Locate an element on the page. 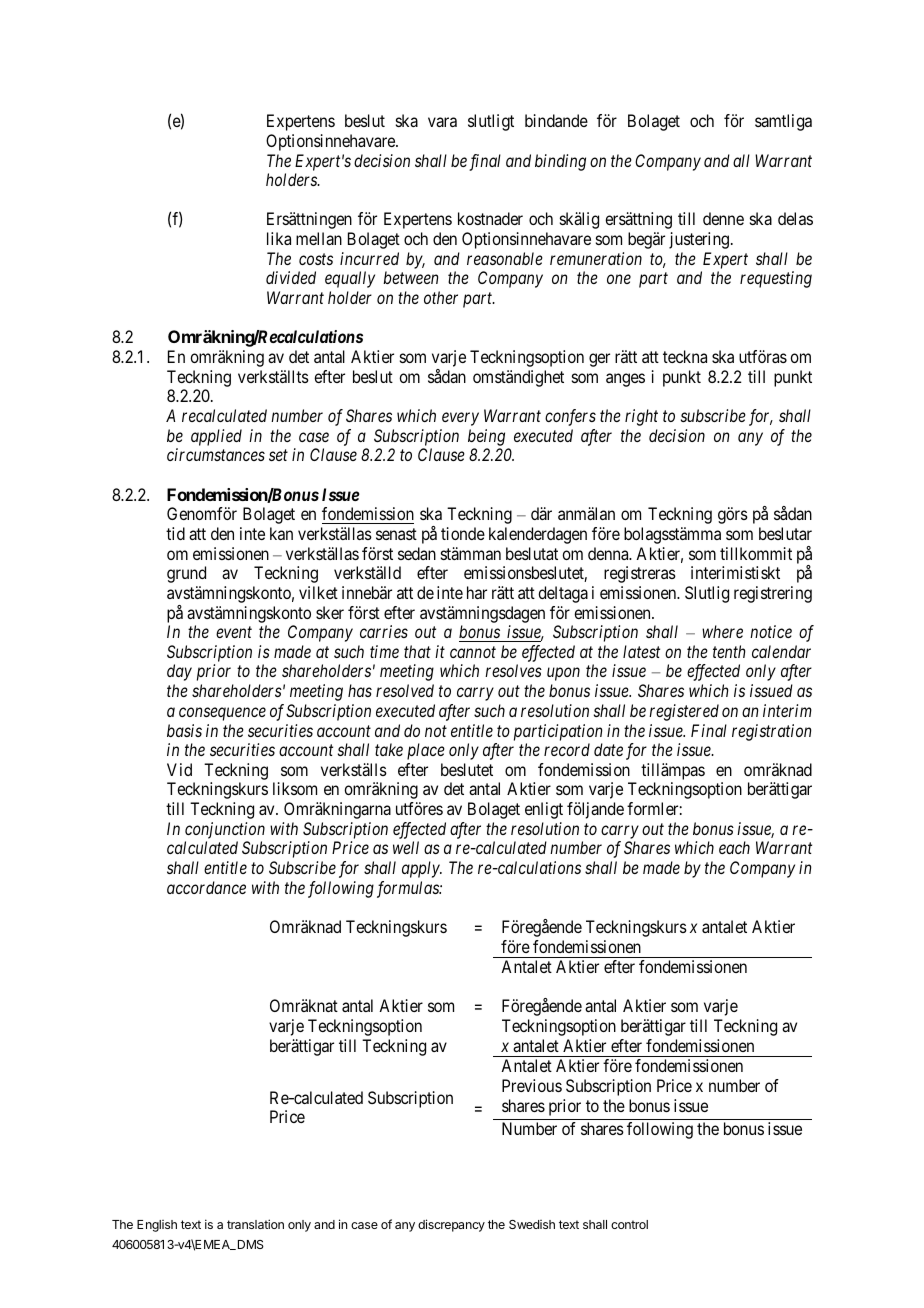  denna is located at coordinates (609, 553).
